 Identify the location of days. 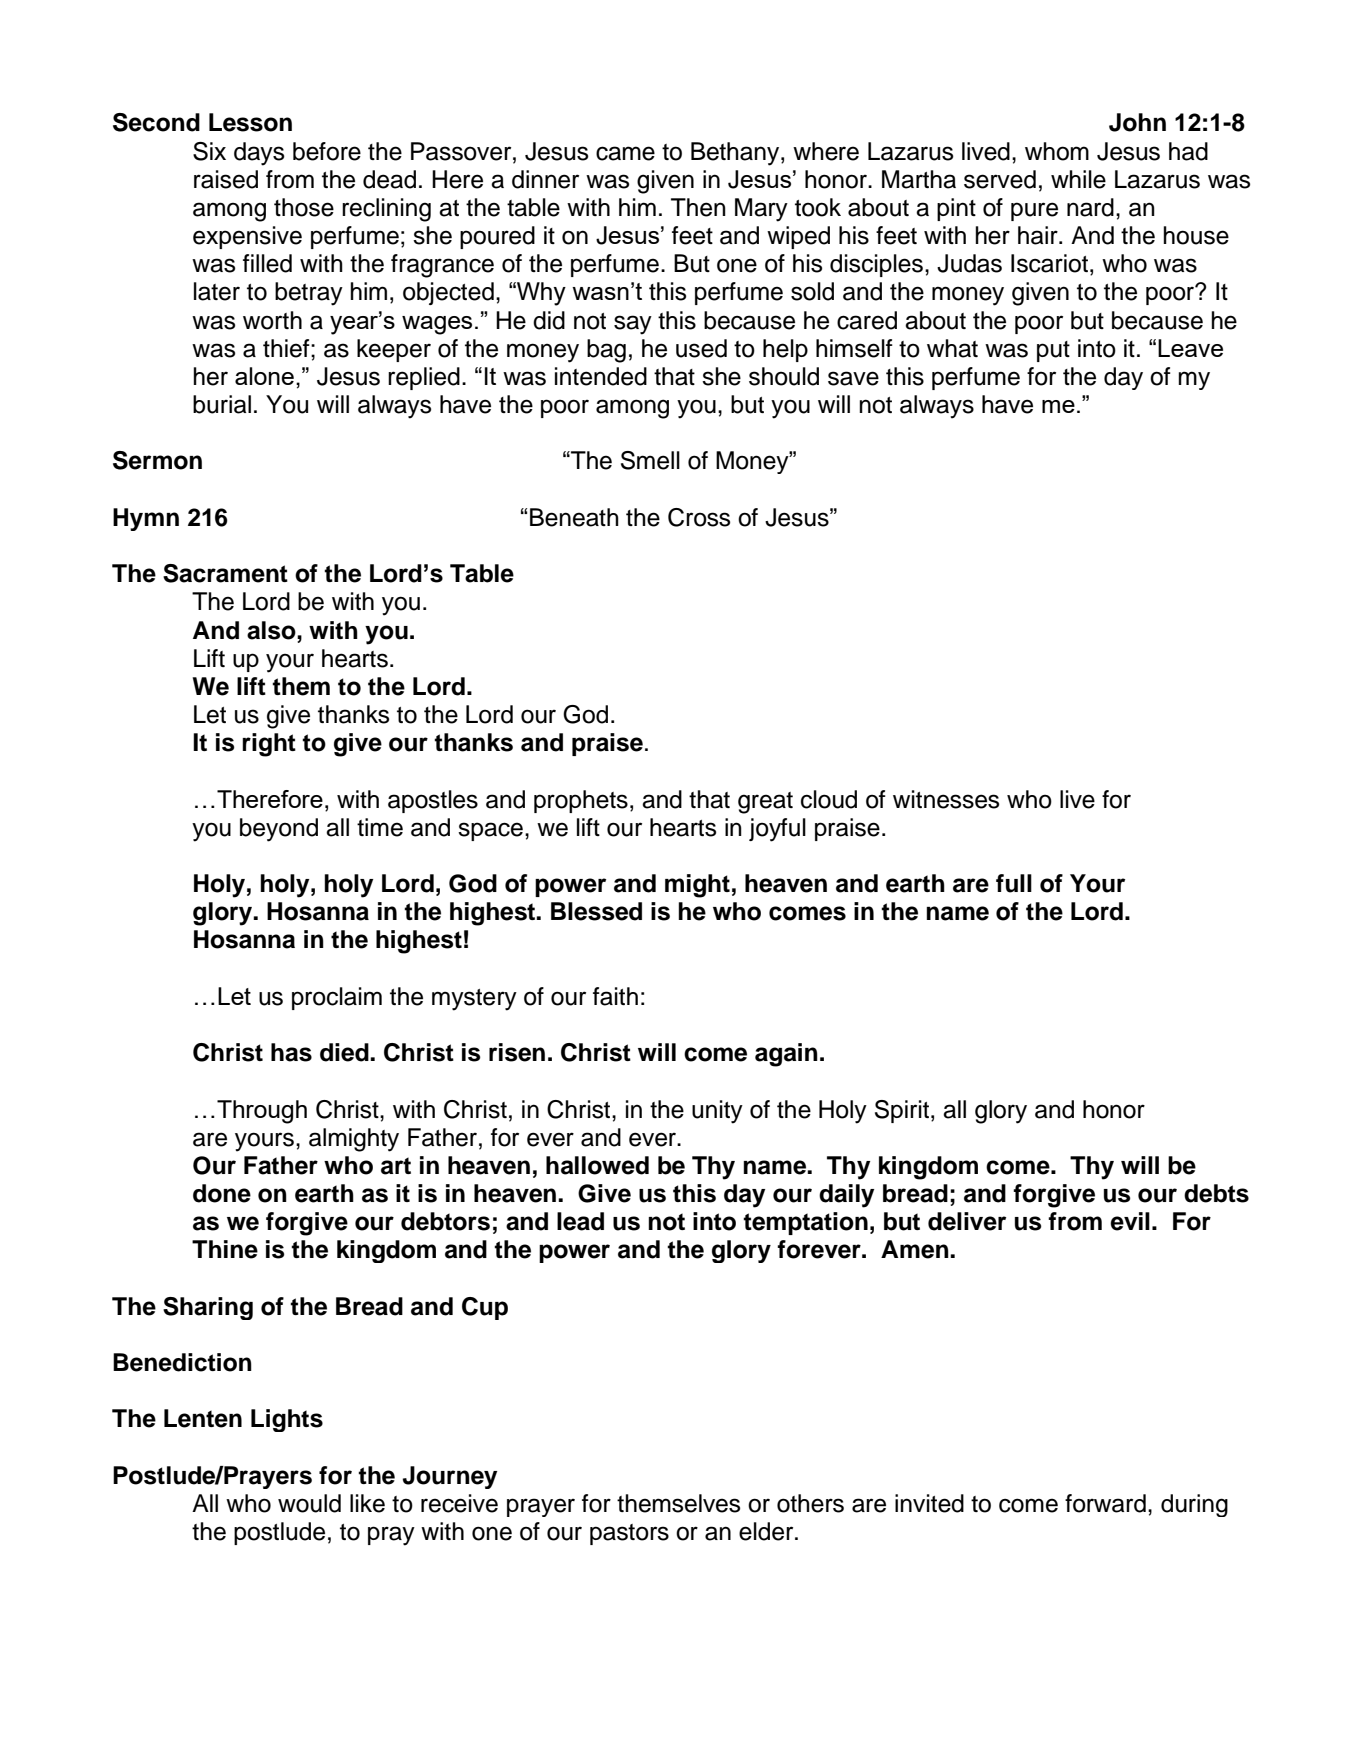
(259, 154).
